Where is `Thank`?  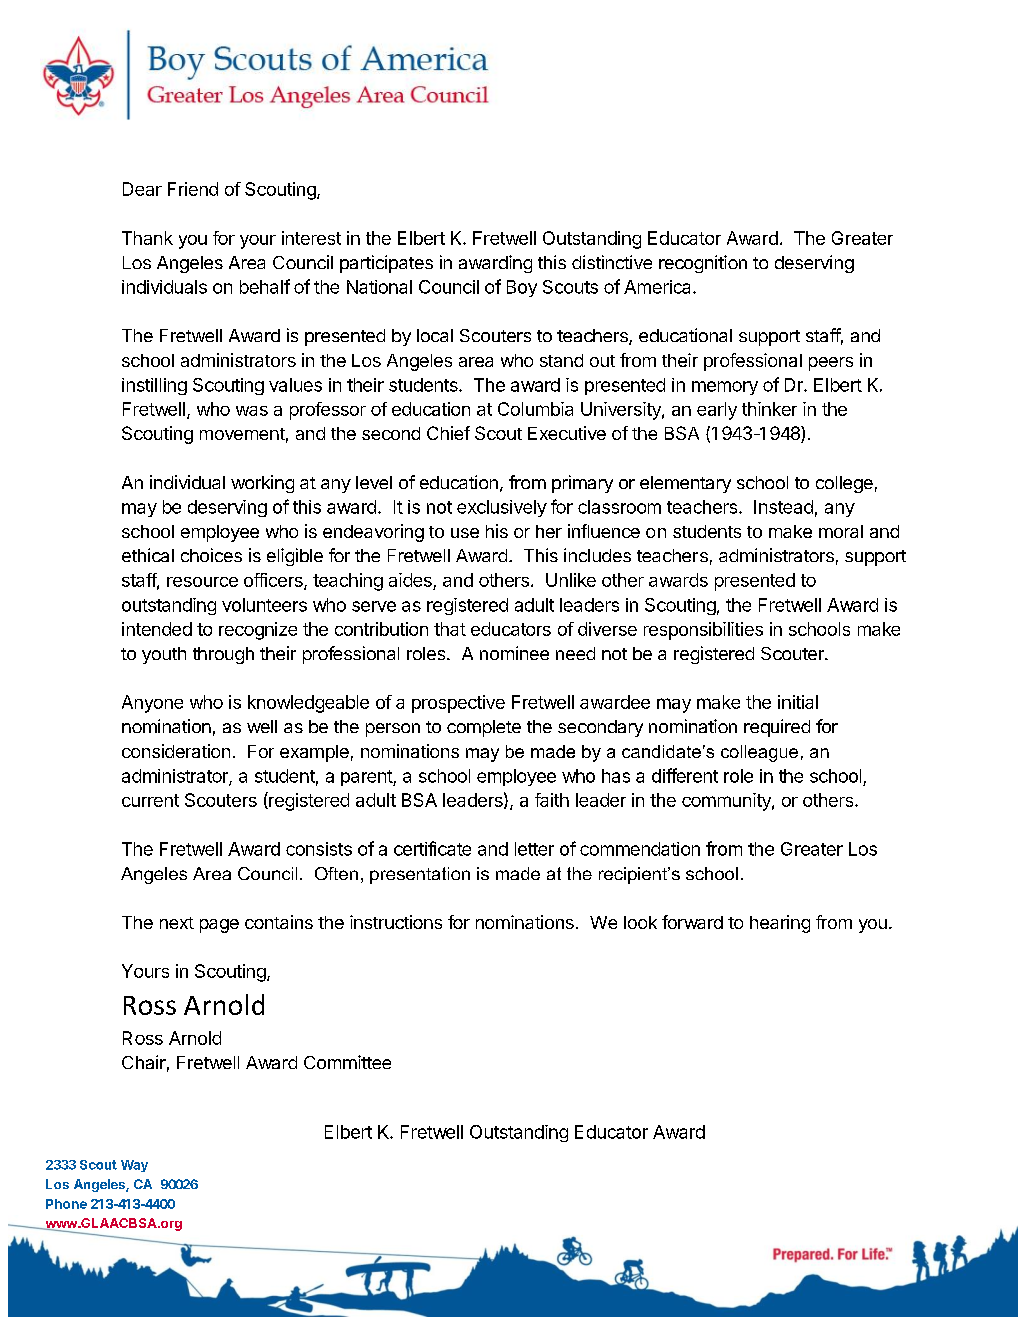
Thank is located at coordinates (147, 238).
